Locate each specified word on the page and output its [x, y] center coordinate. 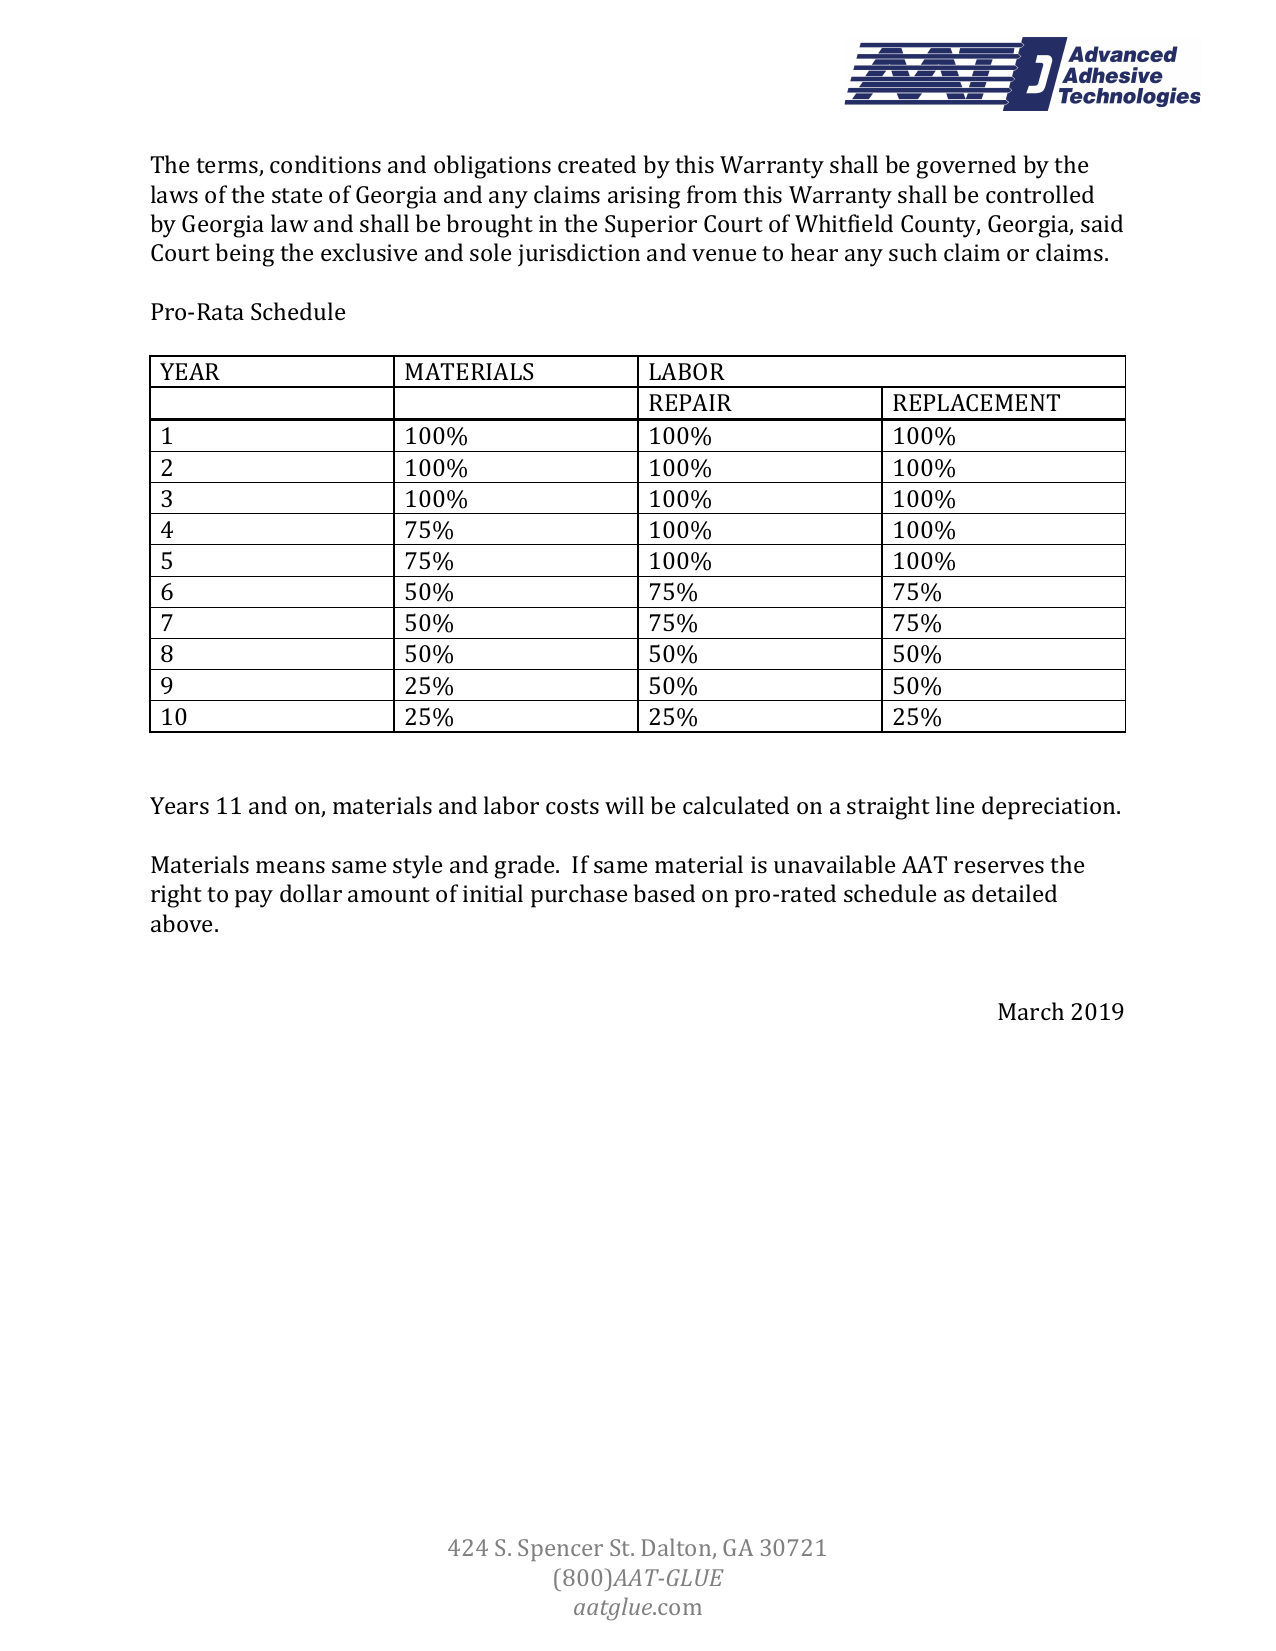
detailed [1014, 893]
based [664, 893]
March [1031, 1011]
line [955, 805]
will [624, 805]
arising [644, 197]
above [183, 923]
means [290, 867]
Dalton [678, 1548]
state [297, 195]
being [245, 255]
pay [254, 899]
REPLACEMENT [976, 402]
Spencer [560, 1550]
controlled [1040, 194]
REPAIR [690, 402]
